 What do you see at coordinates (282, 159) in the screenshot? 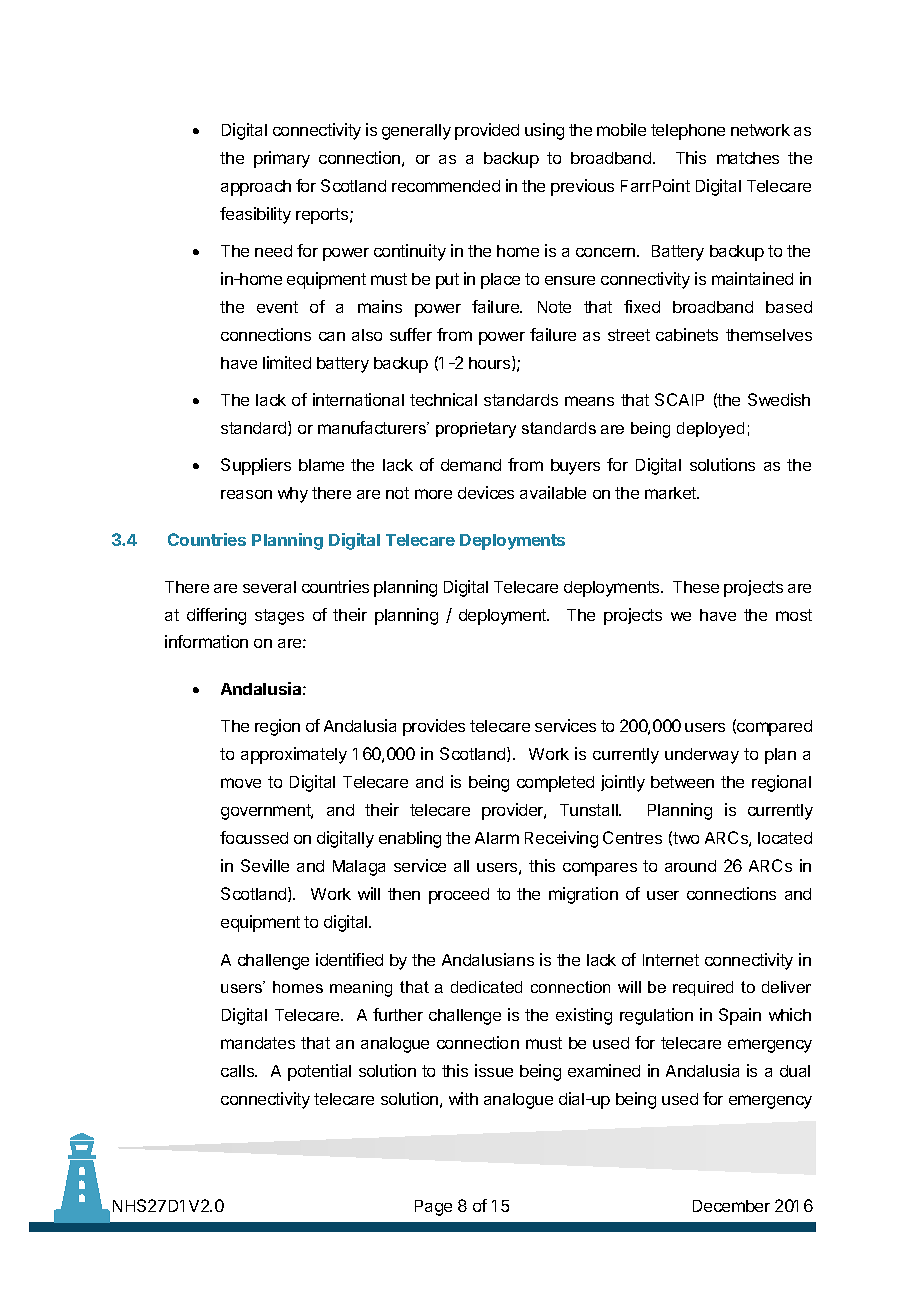
I see `primary` at bounding box center [282, 159].
